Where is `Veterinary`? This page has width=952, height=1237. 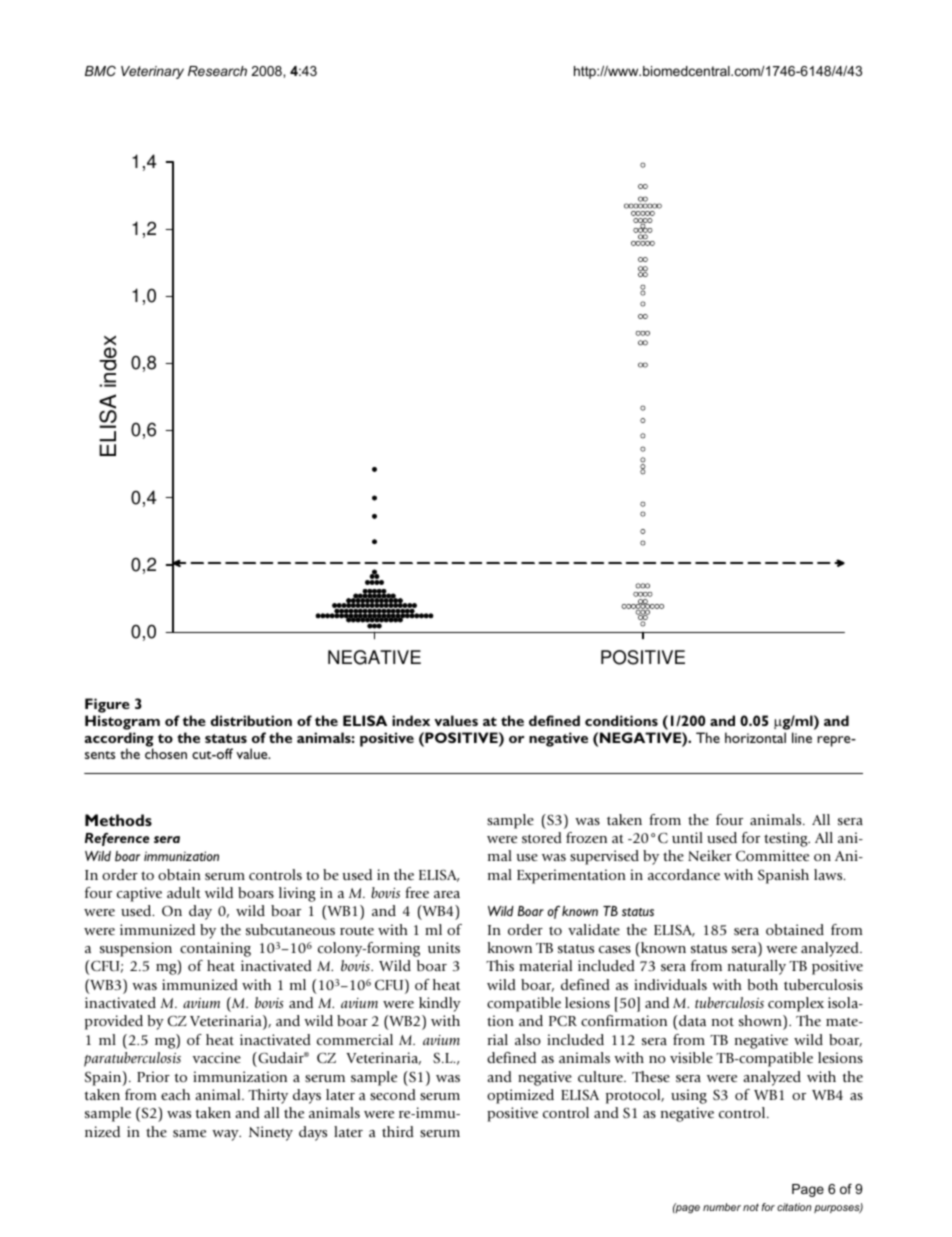 Veterinary is located at coordinates (152, 72).
